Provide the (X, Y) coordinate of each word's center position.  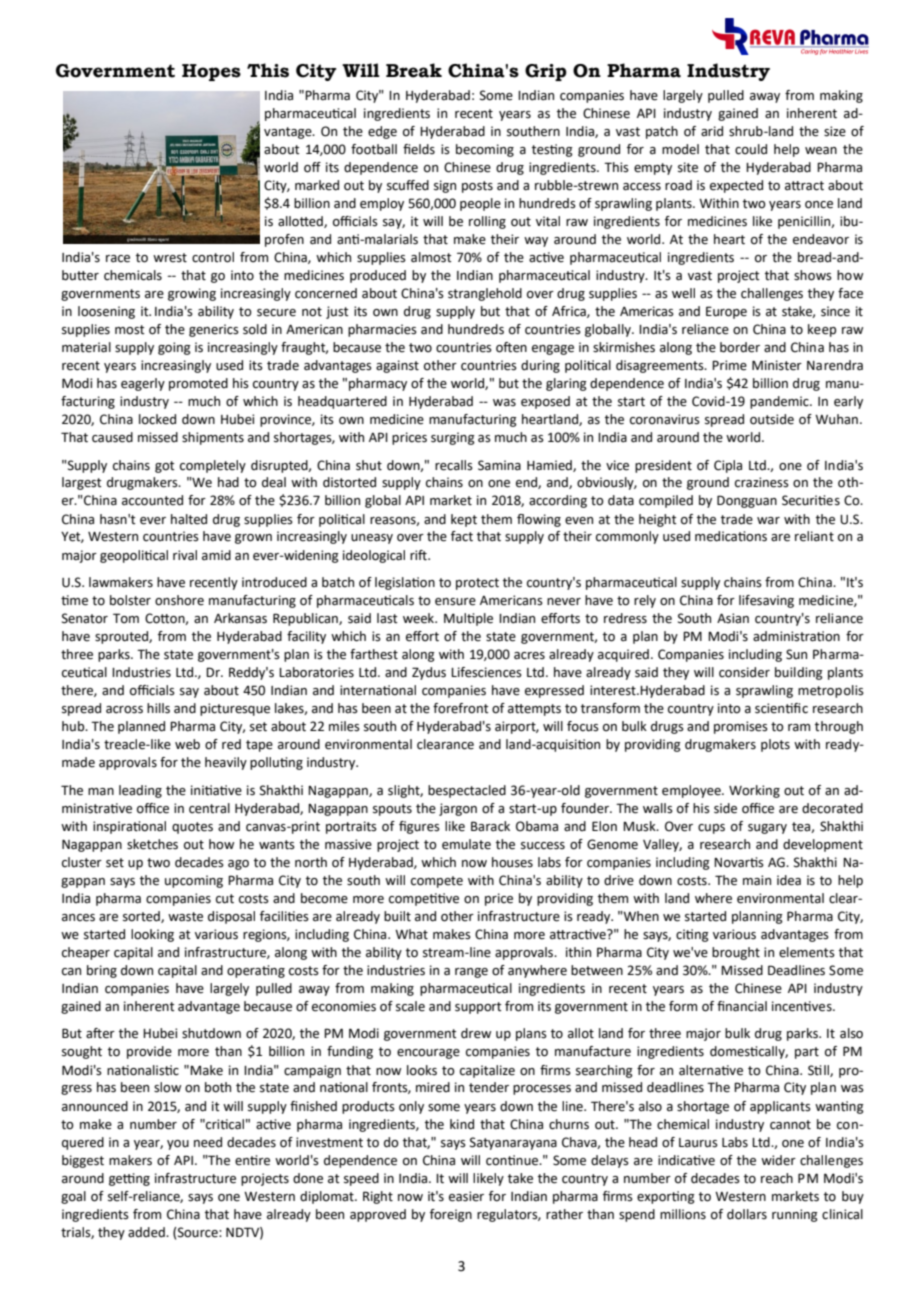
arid (712, 131)
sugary (767, 829)
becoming (485, 150)
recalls (454, 465)
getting (129, 1179)
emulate (466, 844)
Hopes (211, 72)
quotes (192, 828)
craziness (762, 482)
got (165, 467)
